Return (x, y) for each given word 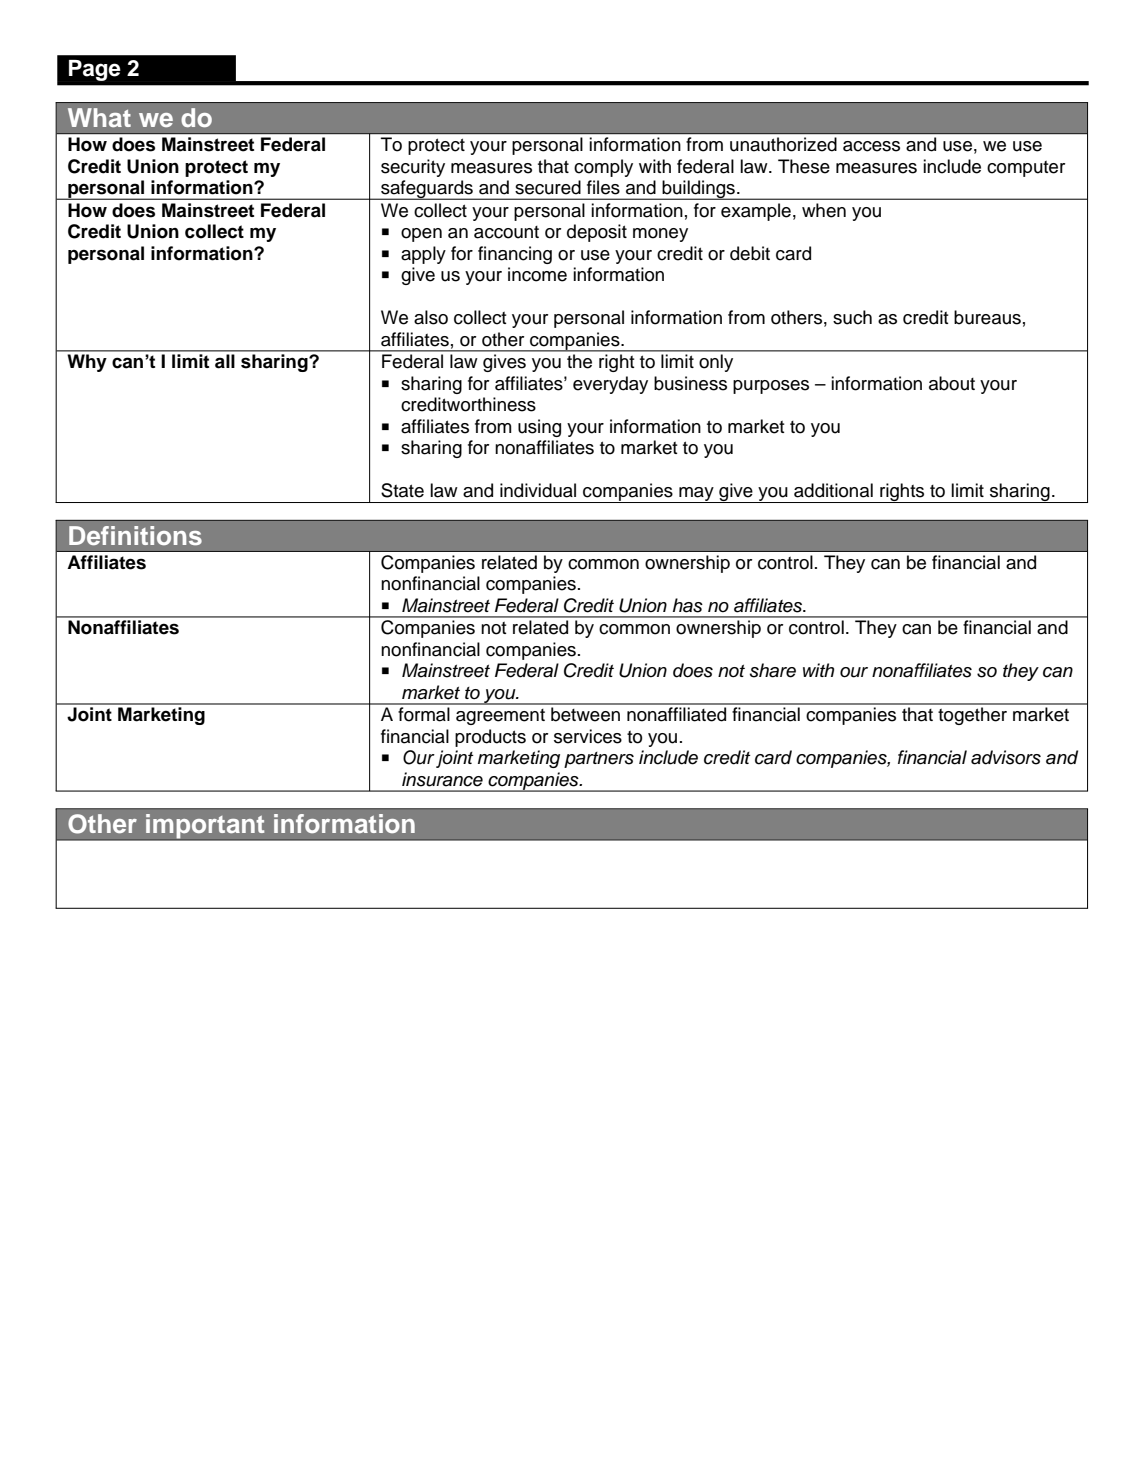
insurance (442, 779)
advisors (1006, 757)
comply (603, 168)
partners (599, 760)
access (871, 146)
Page (95, 70)
